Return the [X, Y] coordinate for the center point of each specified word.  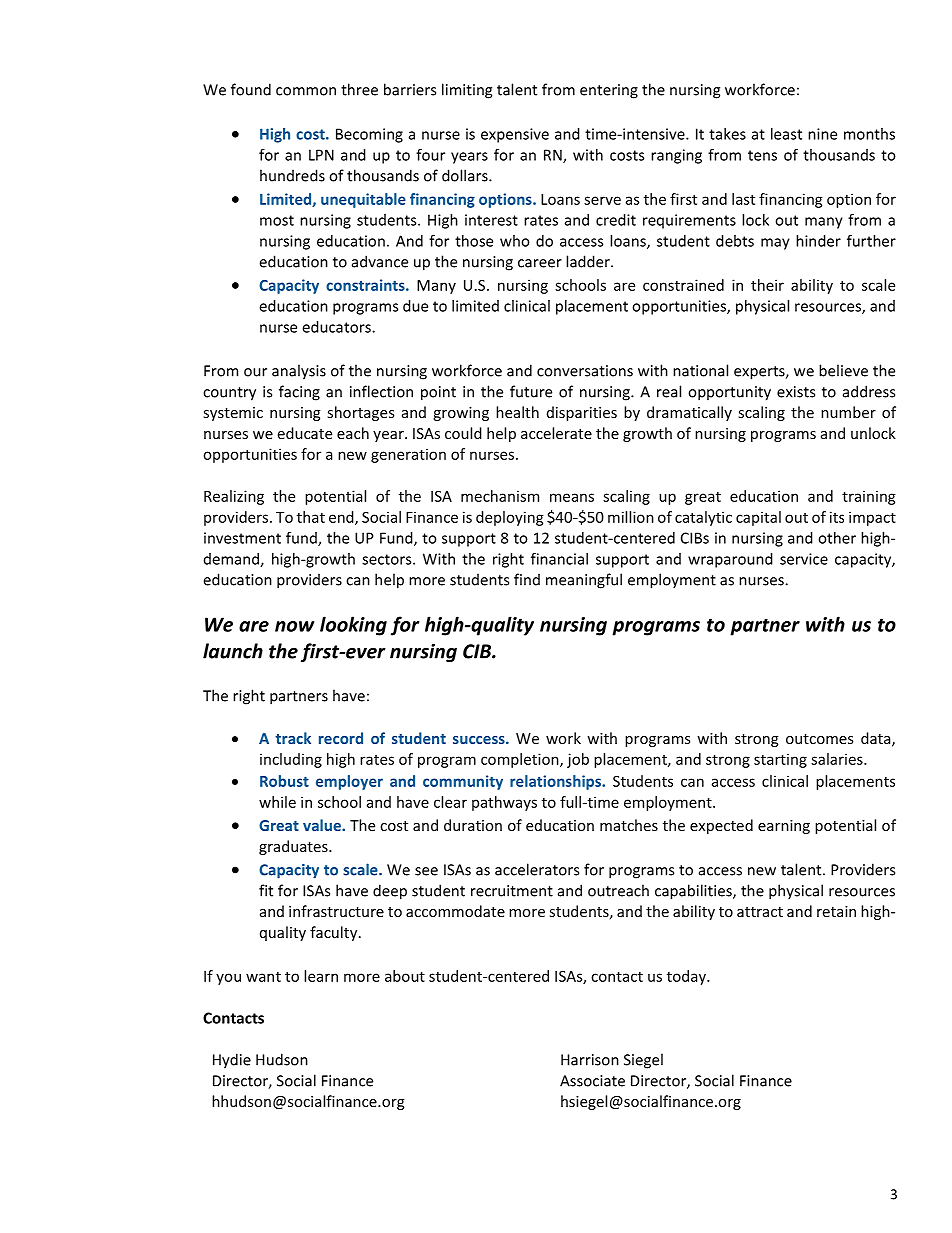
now [294, 626]
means [572, 497]
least [786, 134]
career [540, 263]
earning [784, 827]
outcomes [819, 739]
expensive [515, 135]
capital [758, 518]
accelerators [537, 869]
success [480, 740]
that [311, 517]
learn [321, 976]
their [767, 285]
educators [337, 327]
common [306, 91]
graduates [294, 847]
